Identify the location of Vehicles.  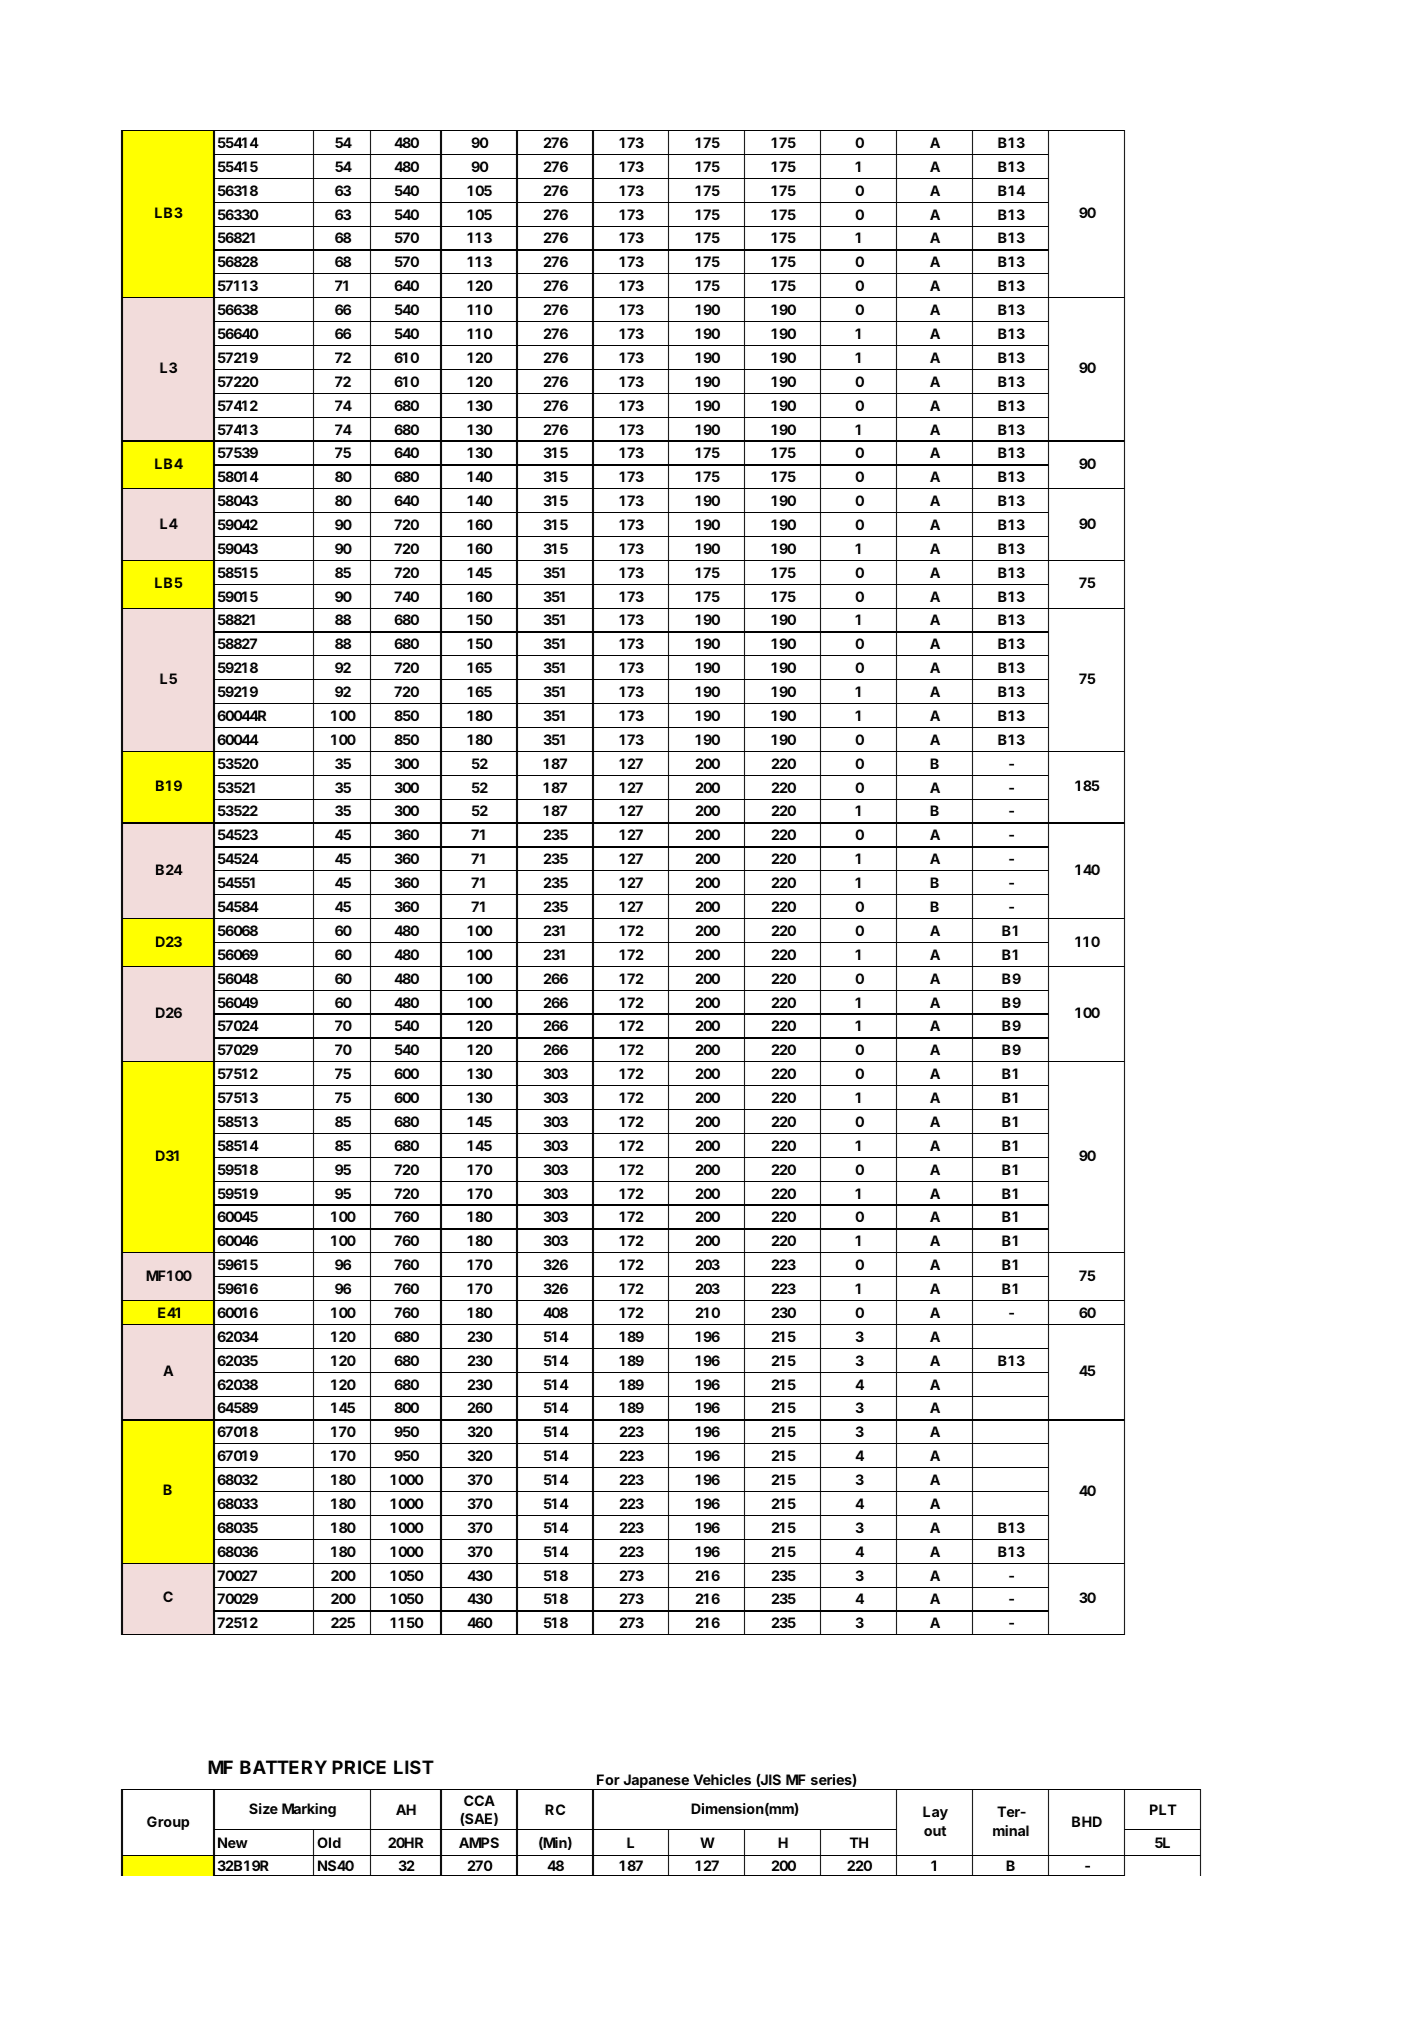
(722, 1779).
